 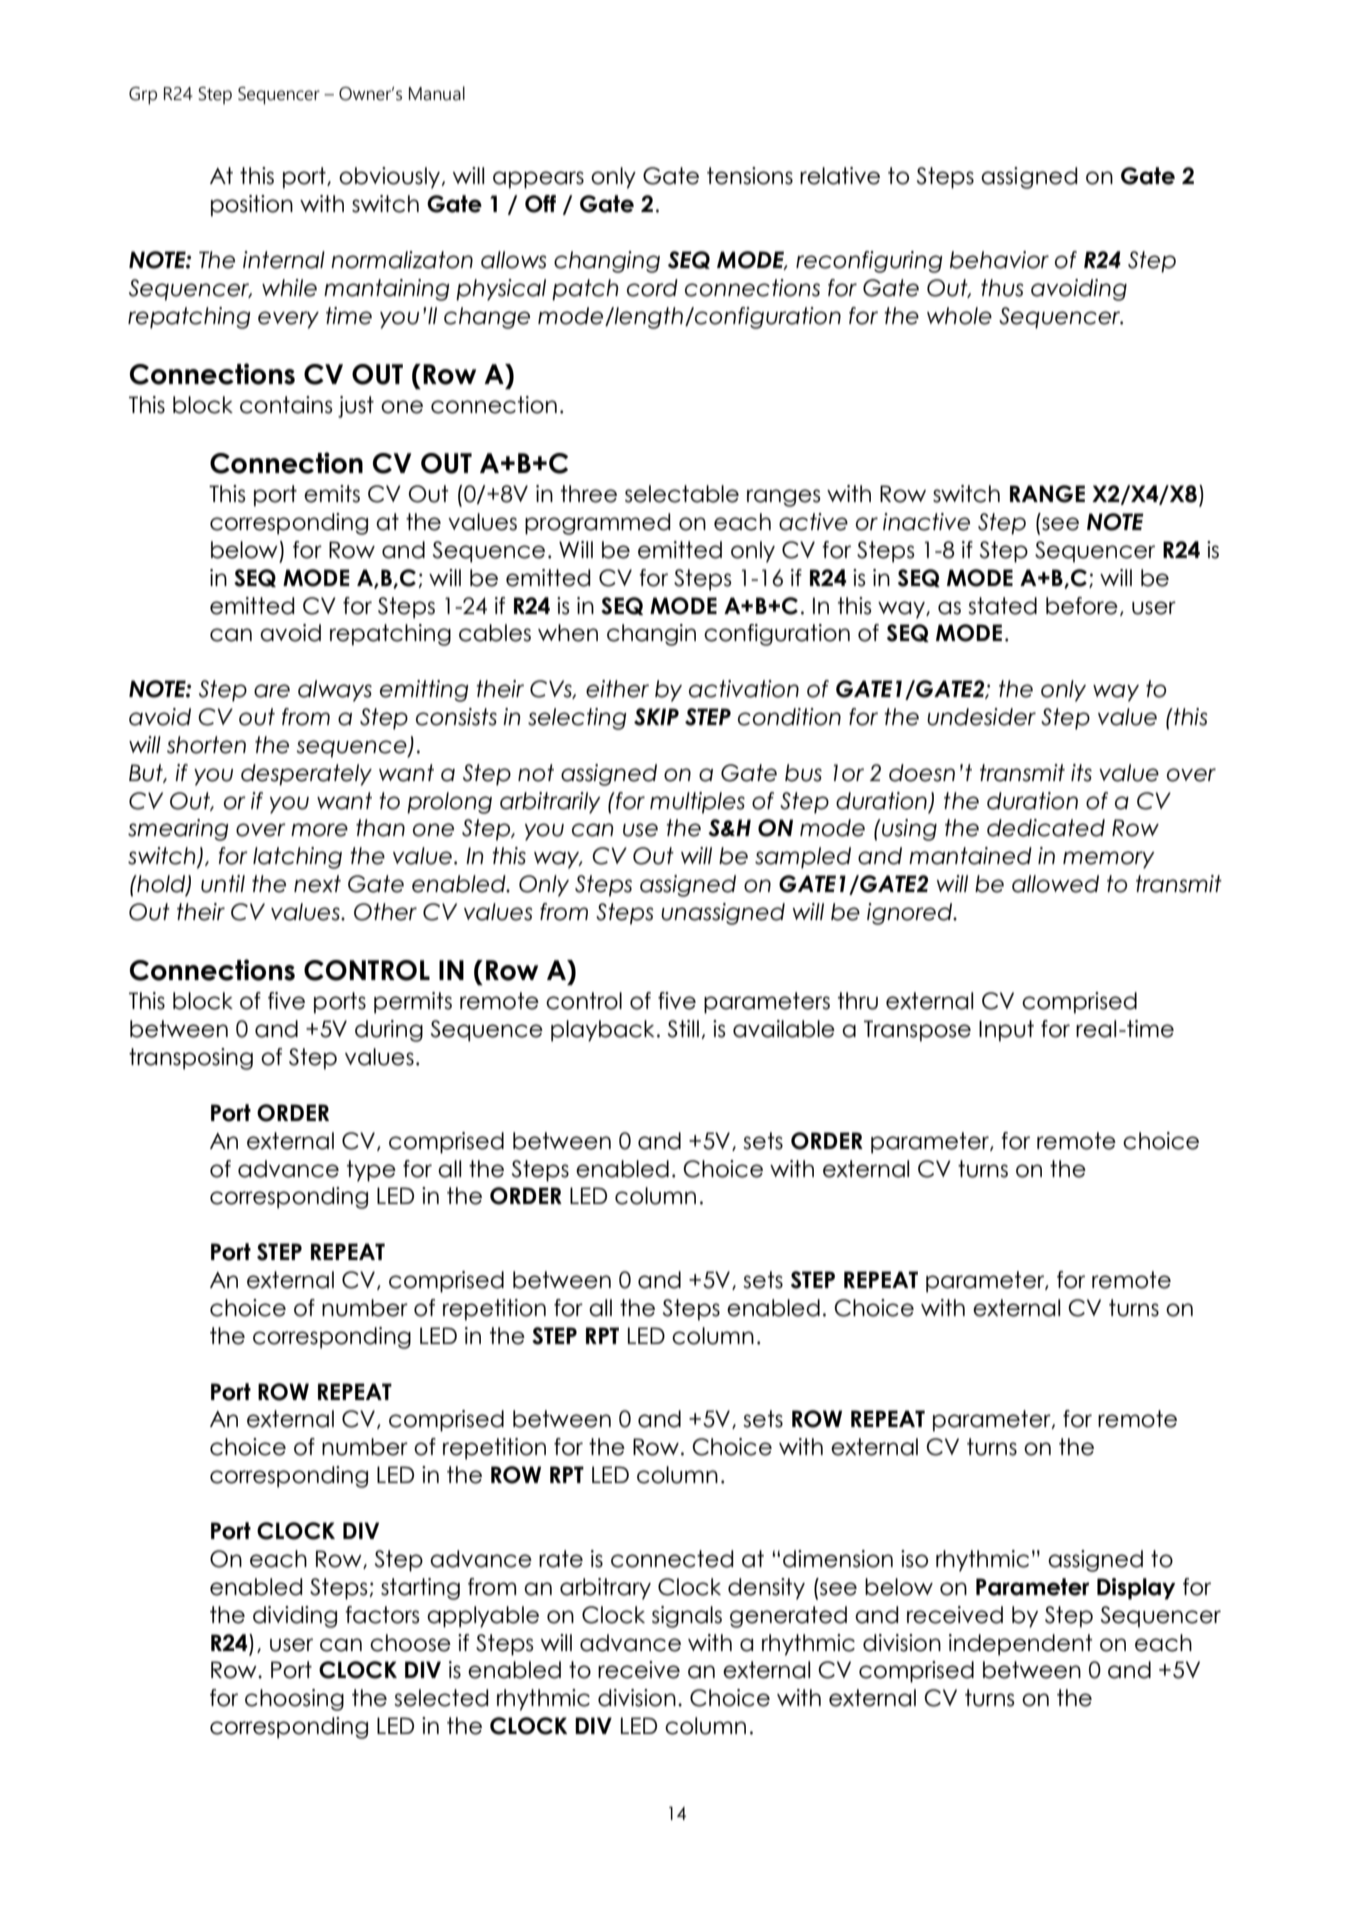 I want to click on playback, so click(x=602, y=1031).
